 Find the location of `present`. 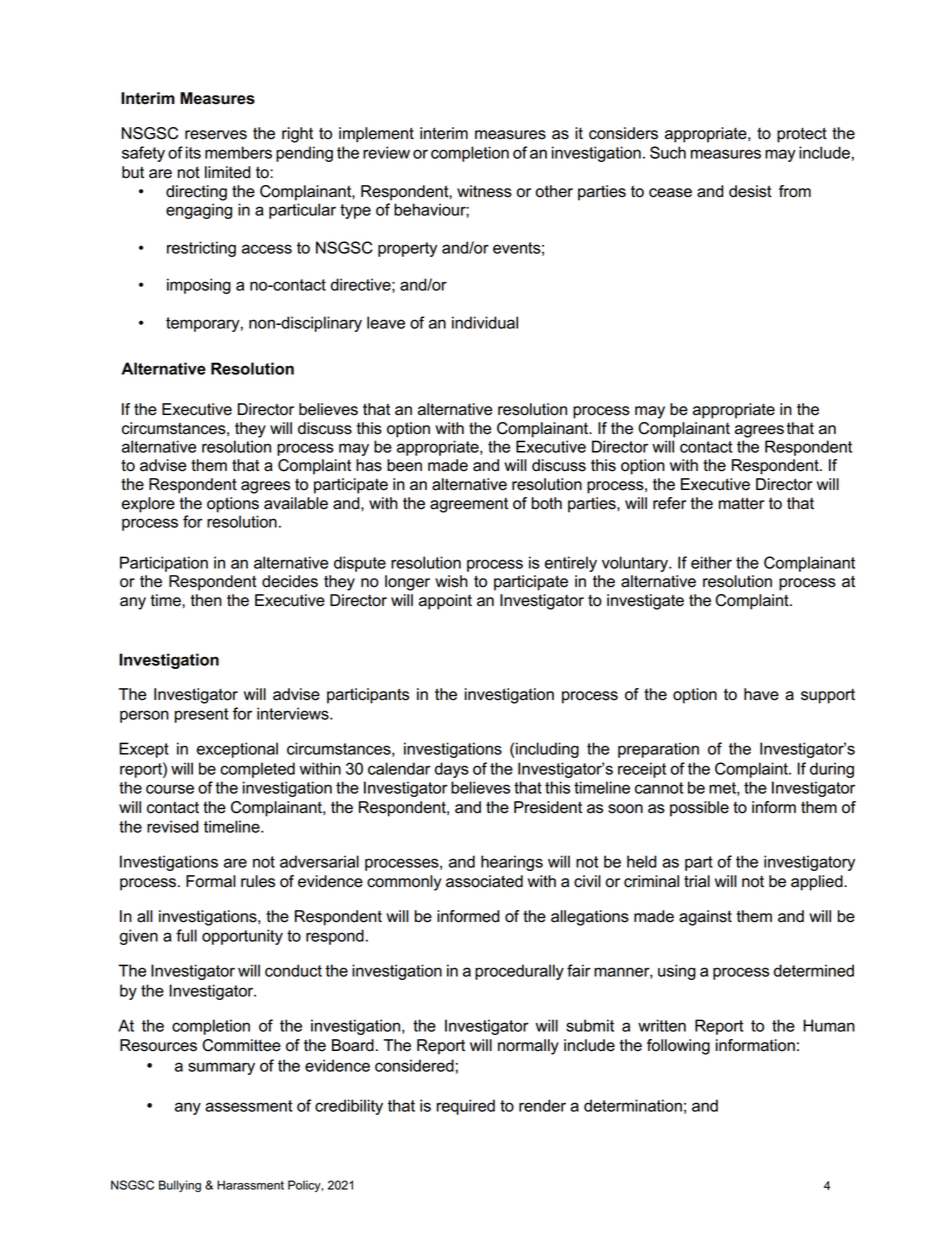

present is located at coordinates (201, 715).
